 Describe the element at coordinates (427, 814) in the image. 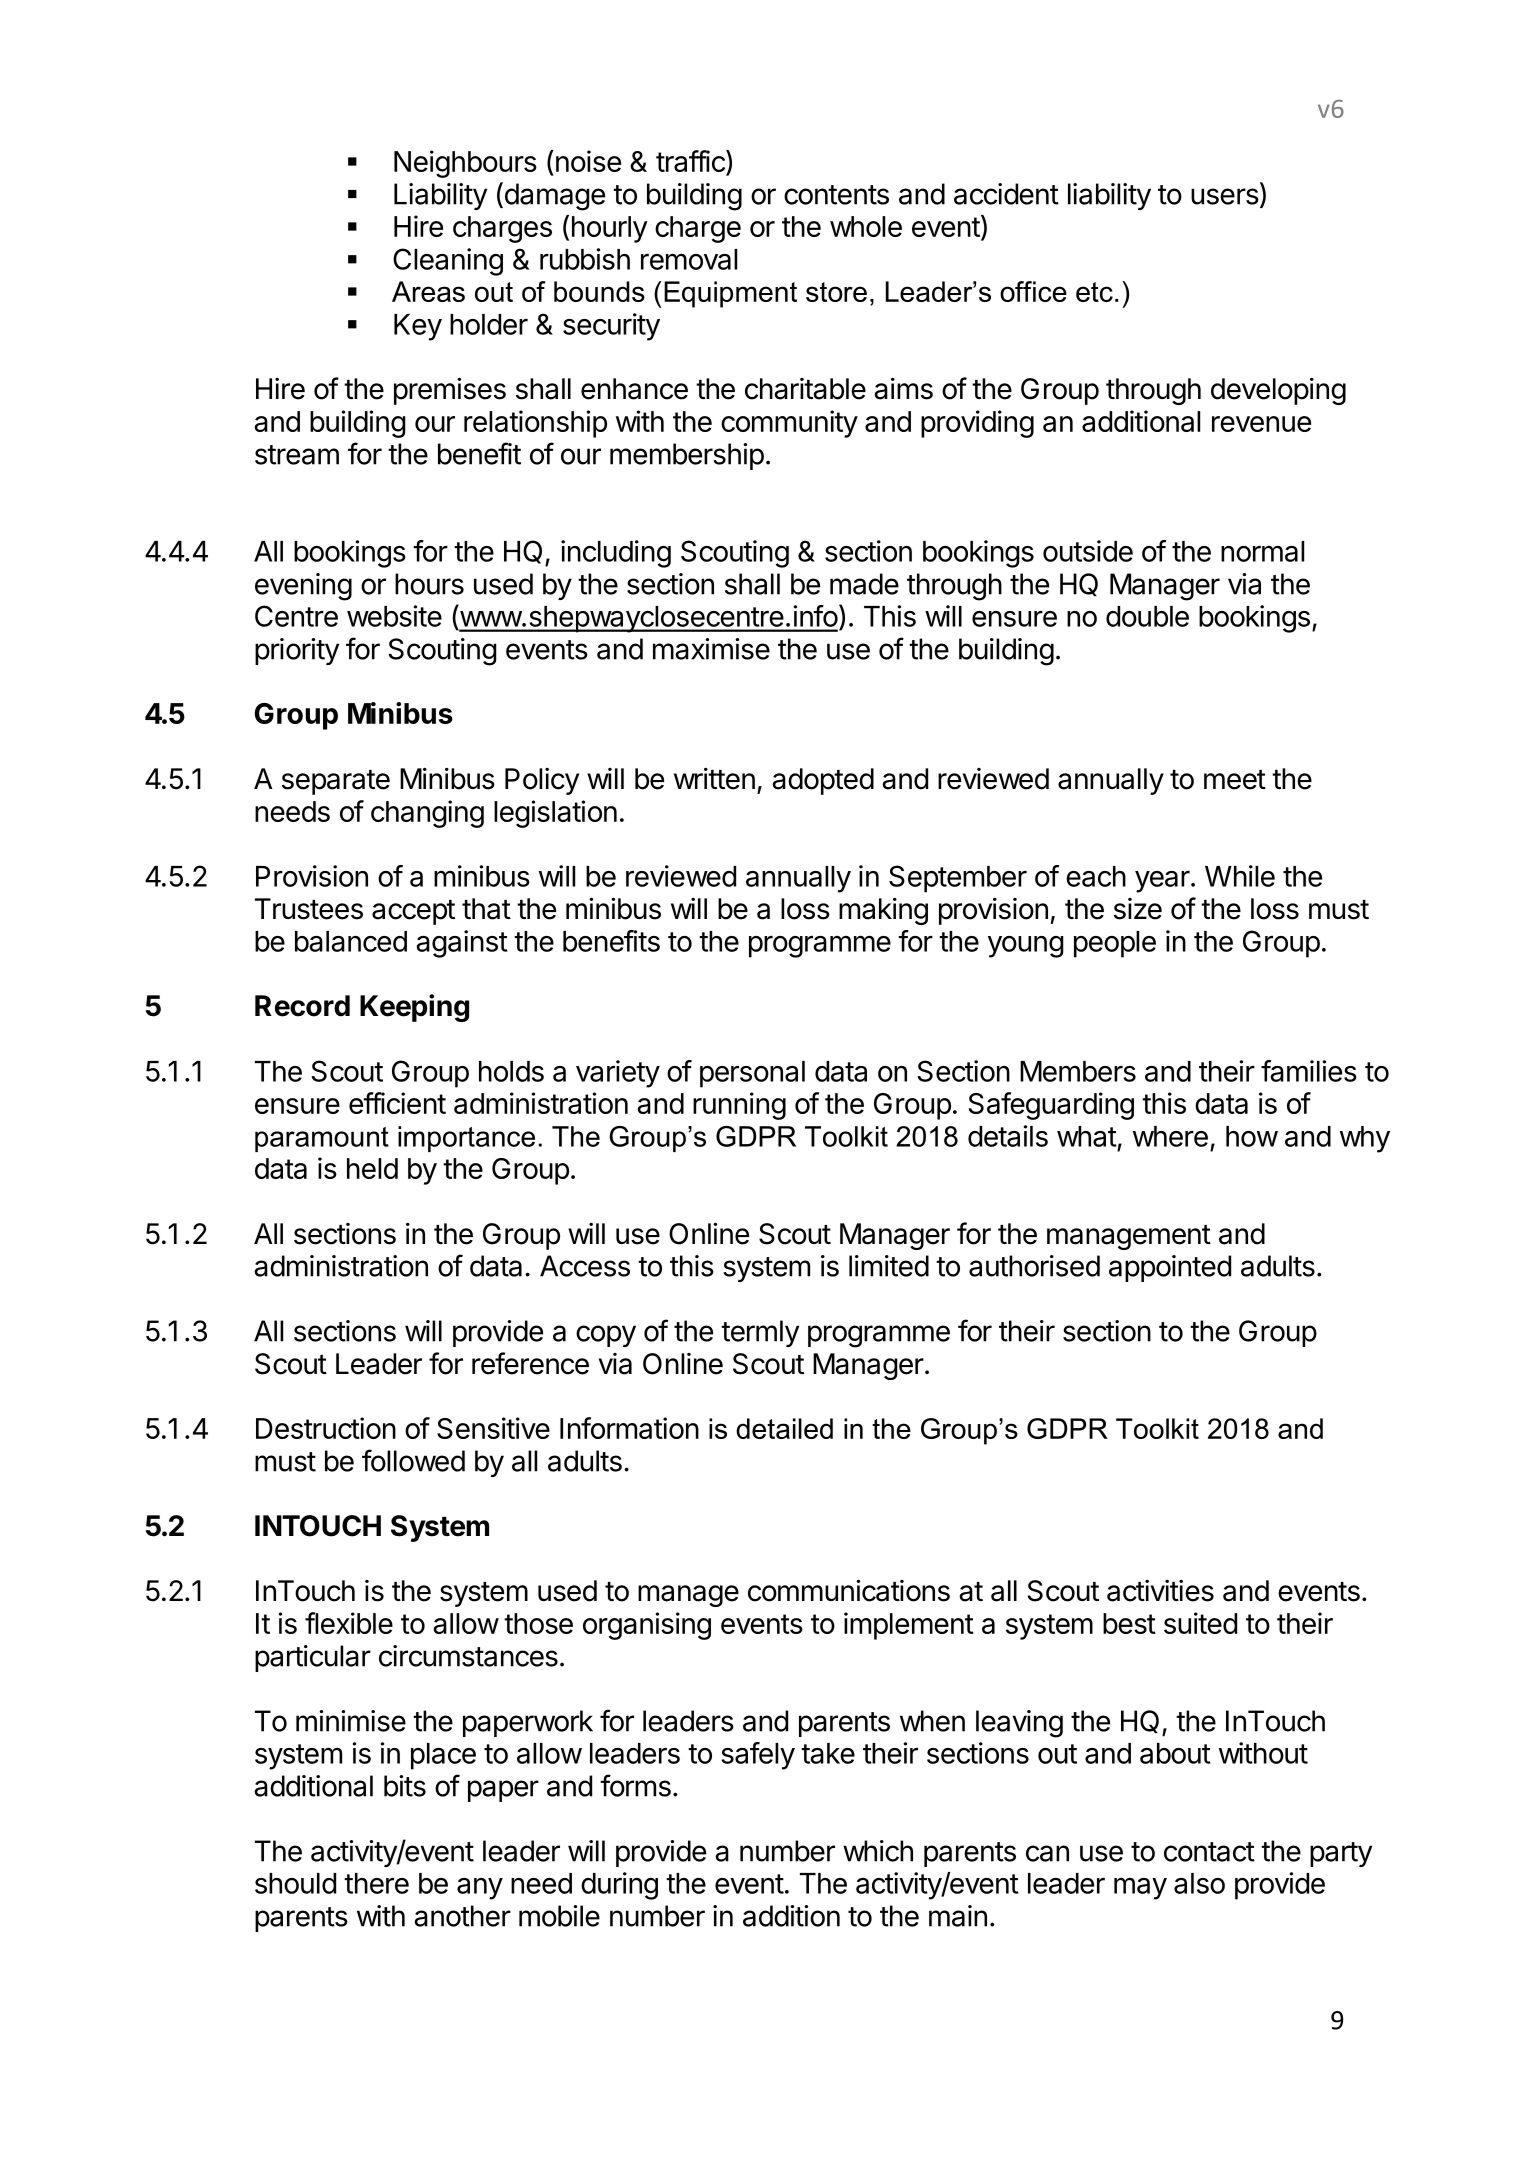

I see `changing` at that location.
